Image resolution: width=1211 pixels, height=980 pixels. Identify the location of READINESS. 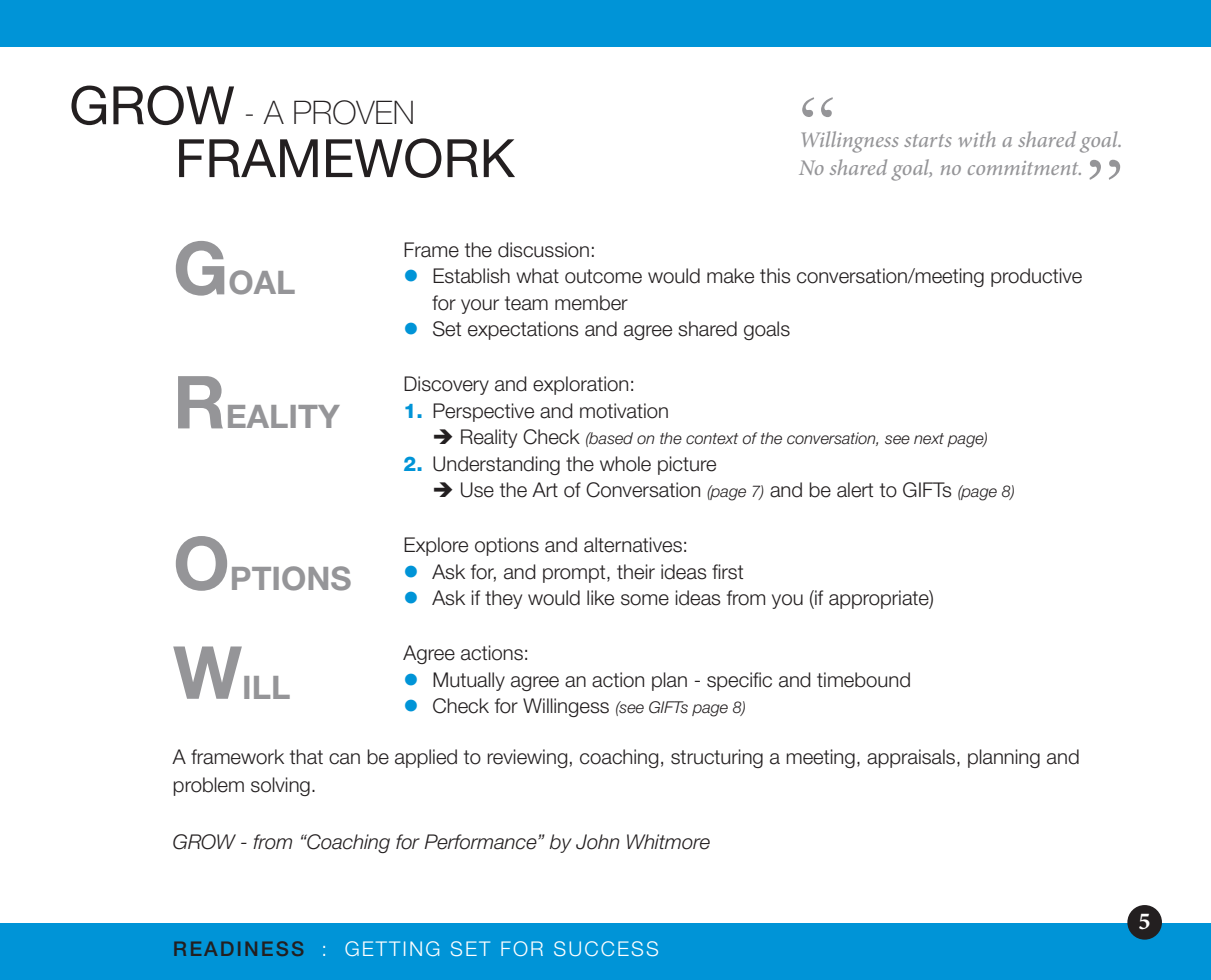
(238, 948).
